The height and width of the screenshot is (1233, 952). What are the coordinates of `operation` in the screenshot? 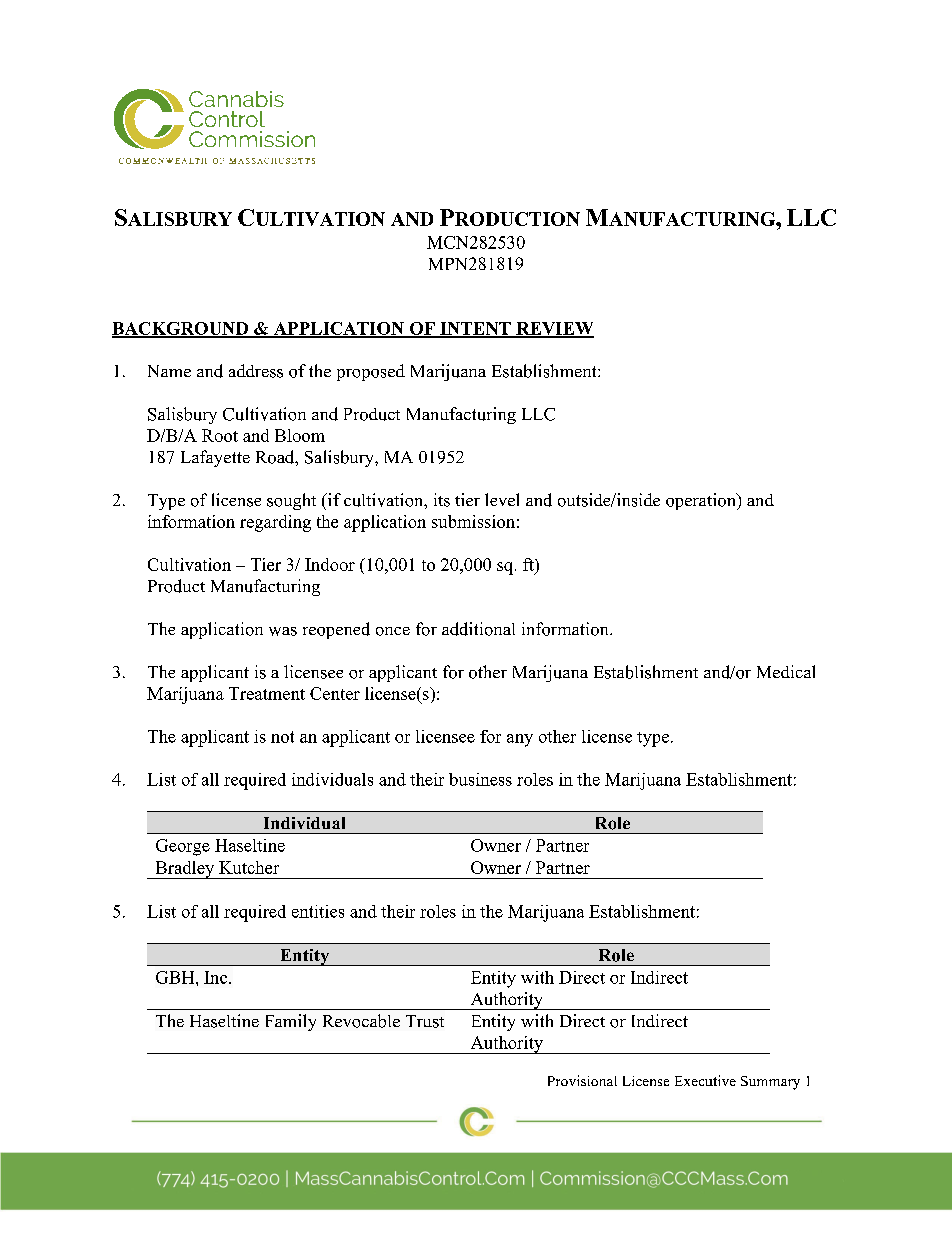 It's located at (702, 501).
